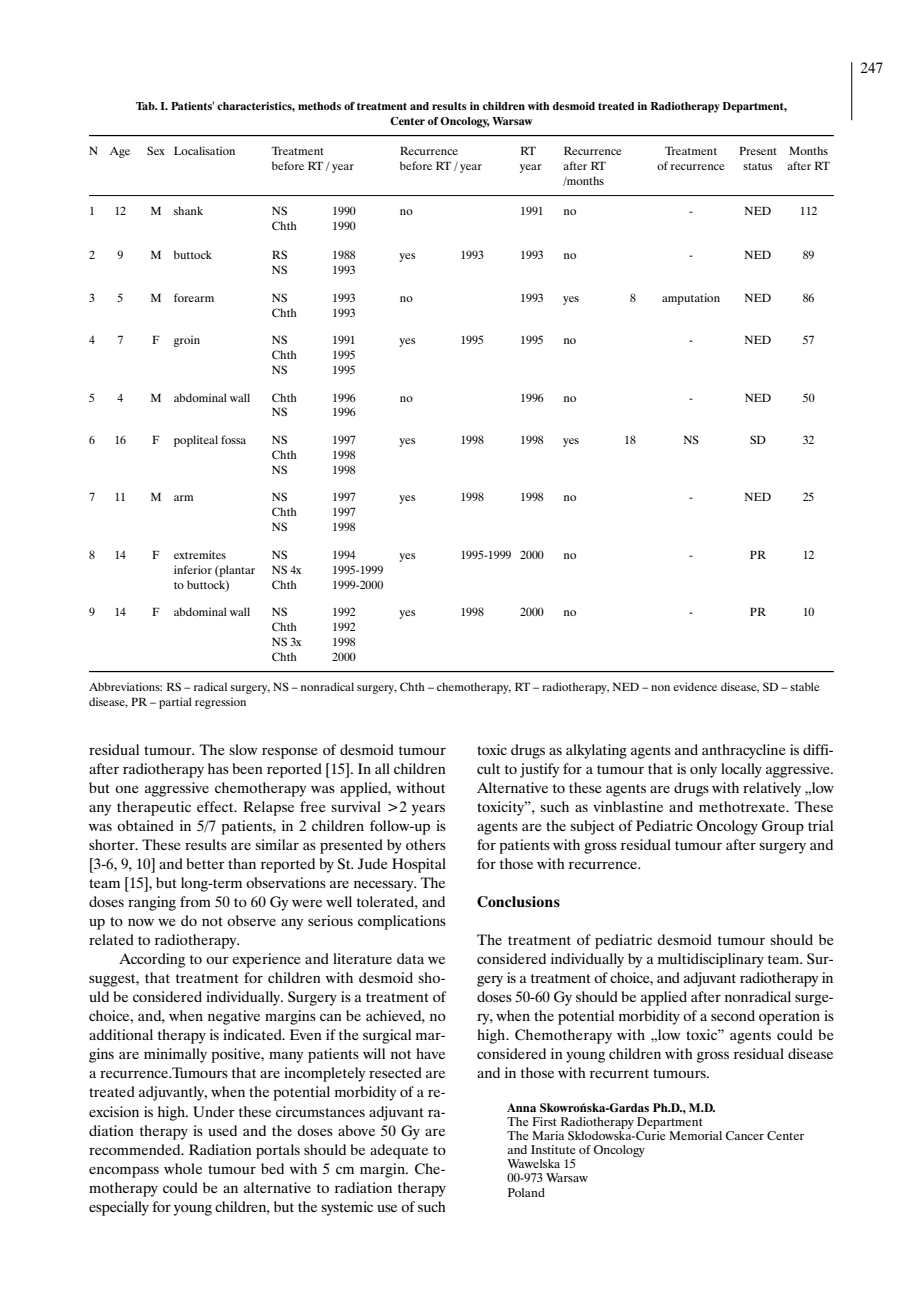 This screenshot has width=922, height=1316. What do you see at coordinates (691, 299) in the screenshot?
I see `amputation` at bounding box center [691, 299].
